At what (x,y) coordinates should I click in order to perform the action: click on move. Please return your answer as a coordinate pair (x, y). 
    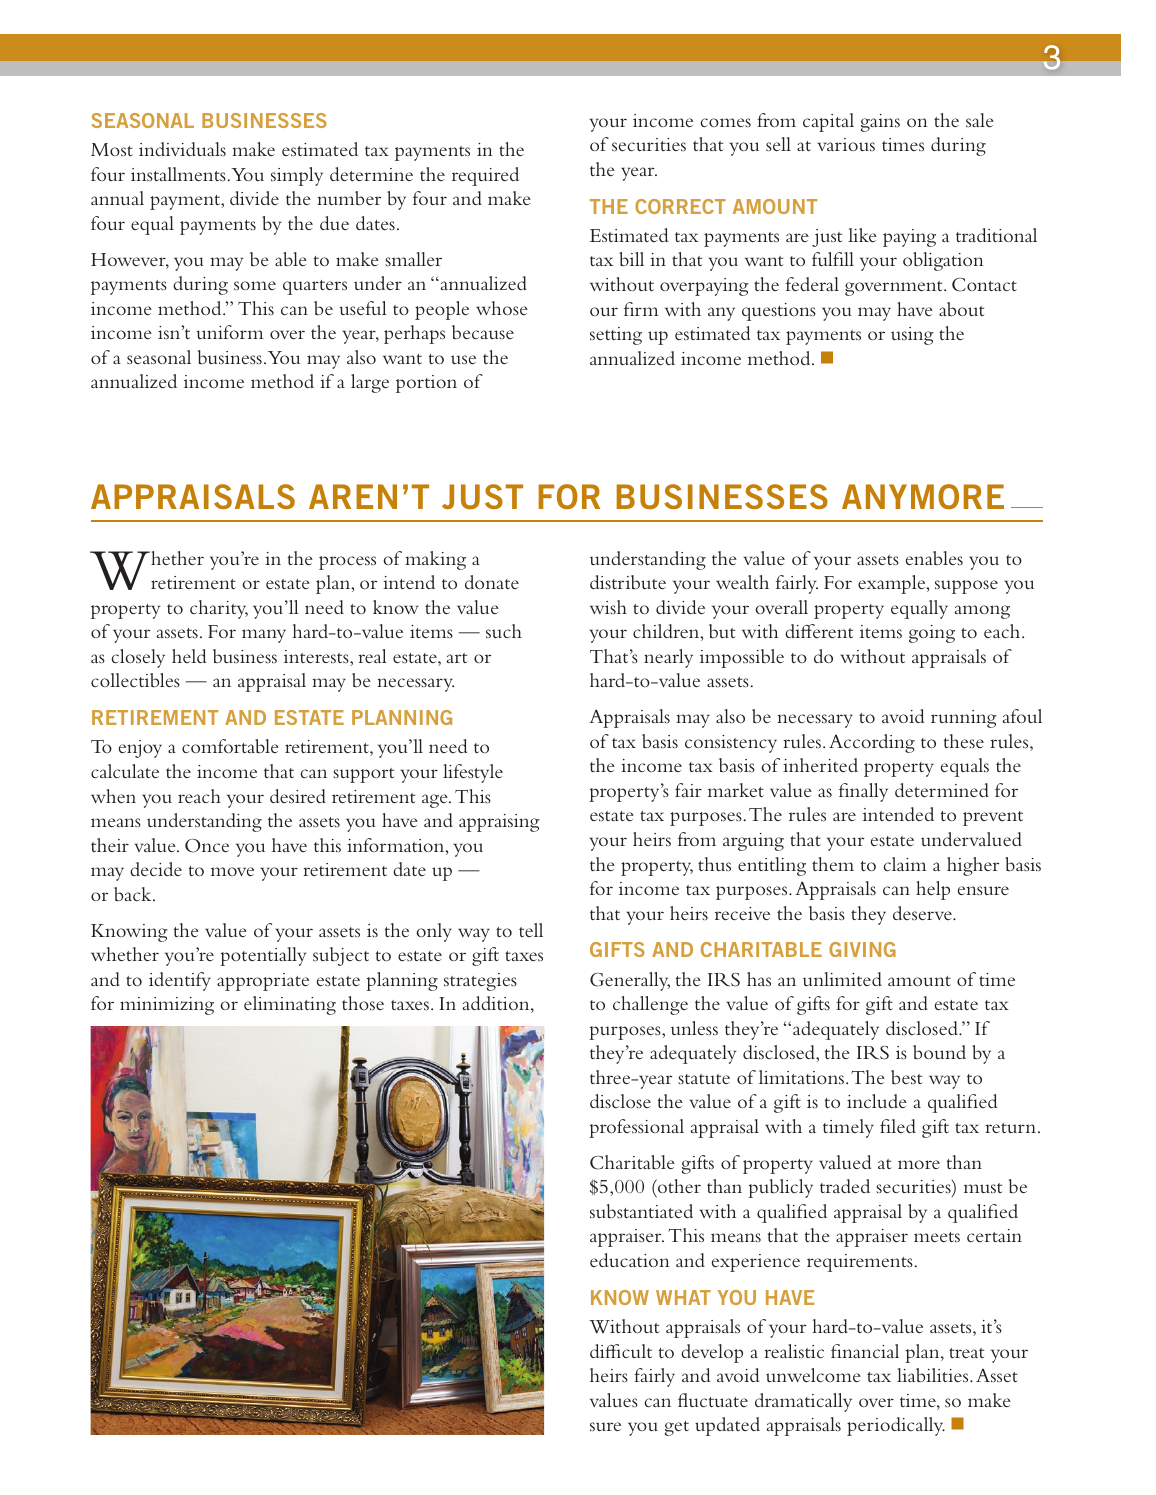
    Looking at the image, I should click on (232, 871).
